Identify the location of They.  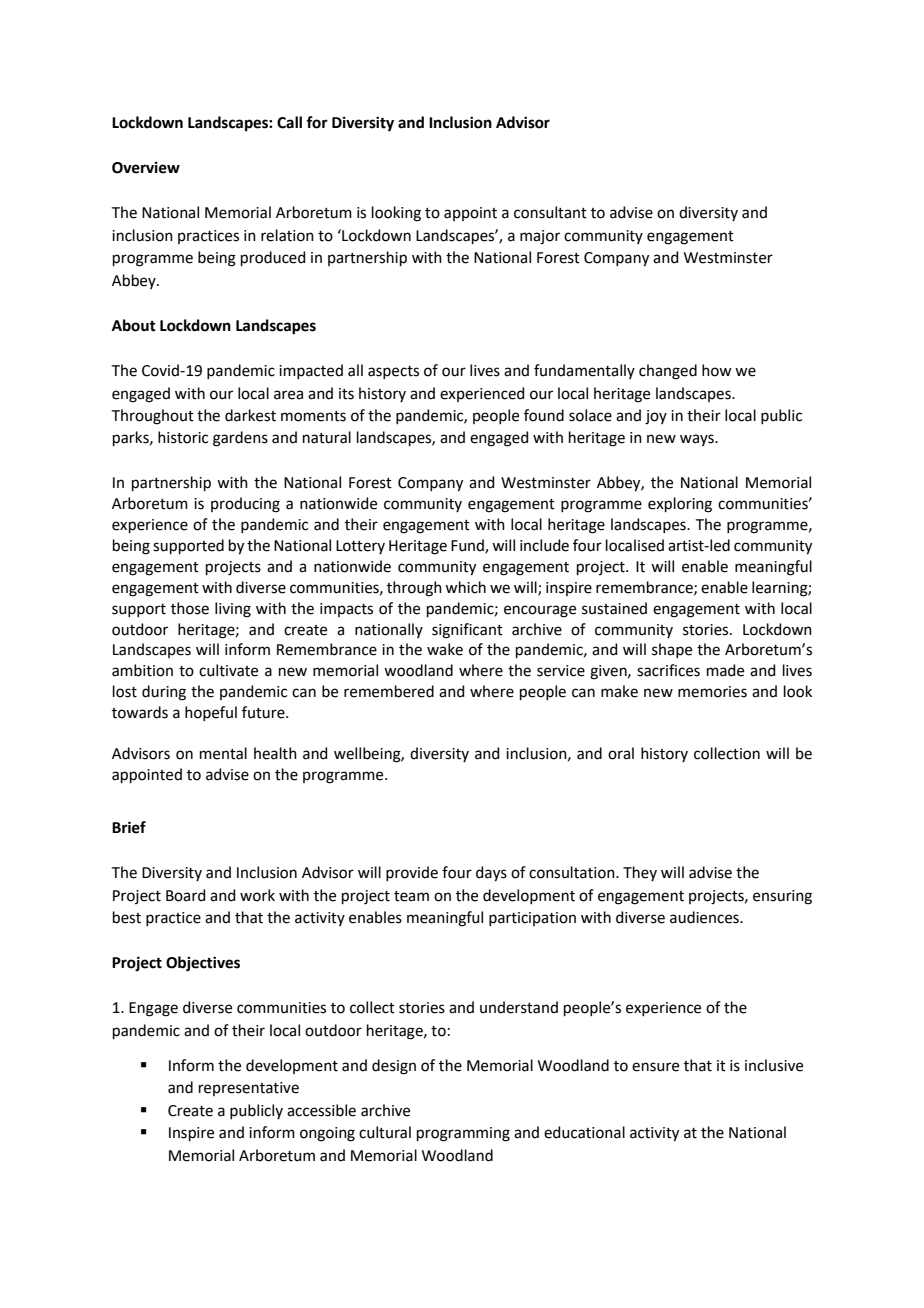
(640, 873).
